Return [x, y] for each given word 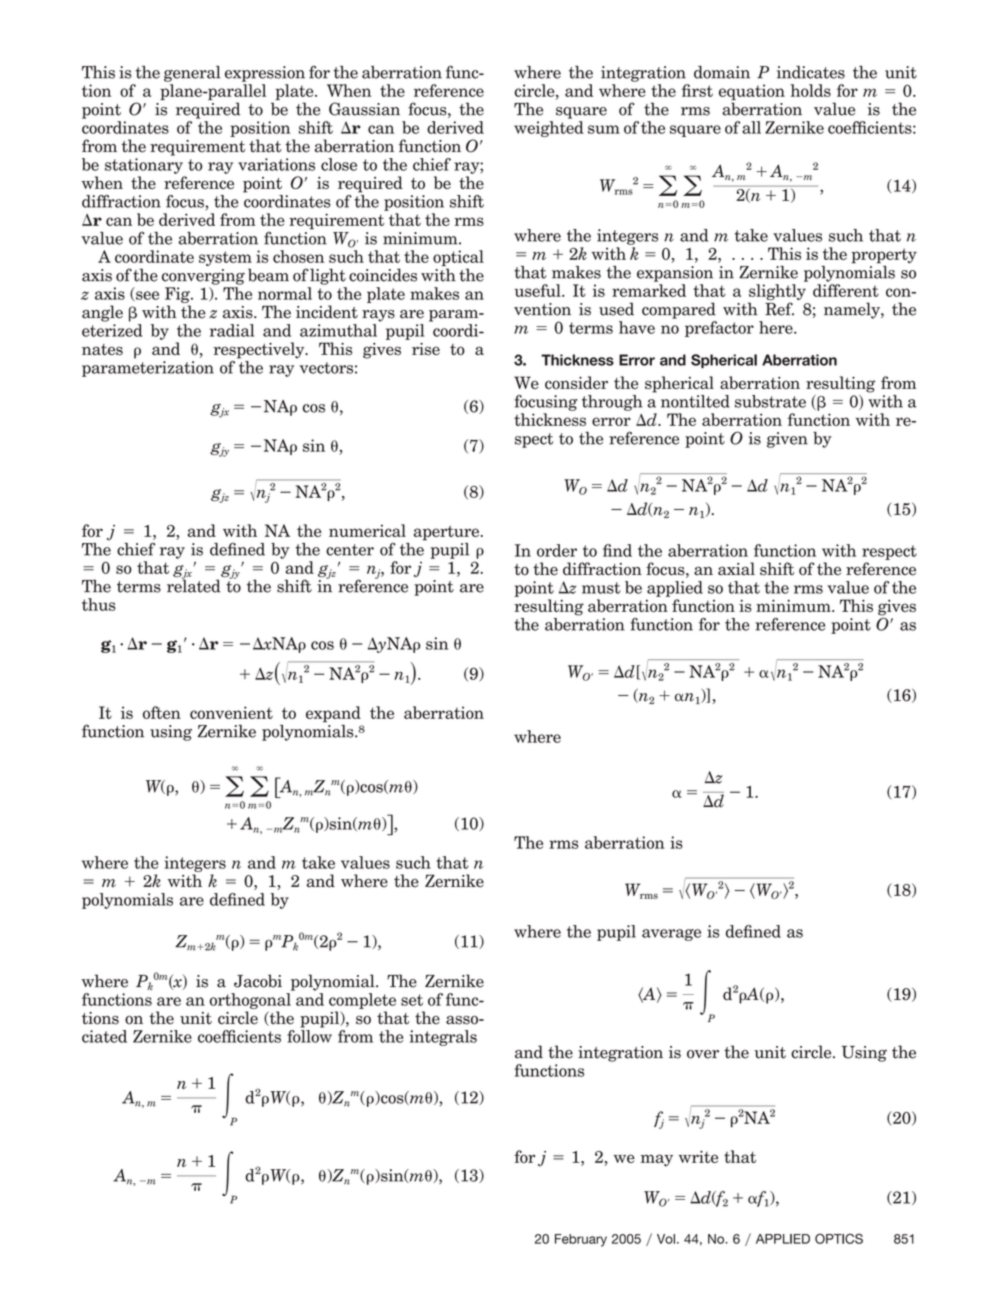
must [601, 588]
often [162, 712]
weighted [549, 129]
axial [736, 569]
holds [810, 90]
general [192, 74]
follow [309, 1036]
